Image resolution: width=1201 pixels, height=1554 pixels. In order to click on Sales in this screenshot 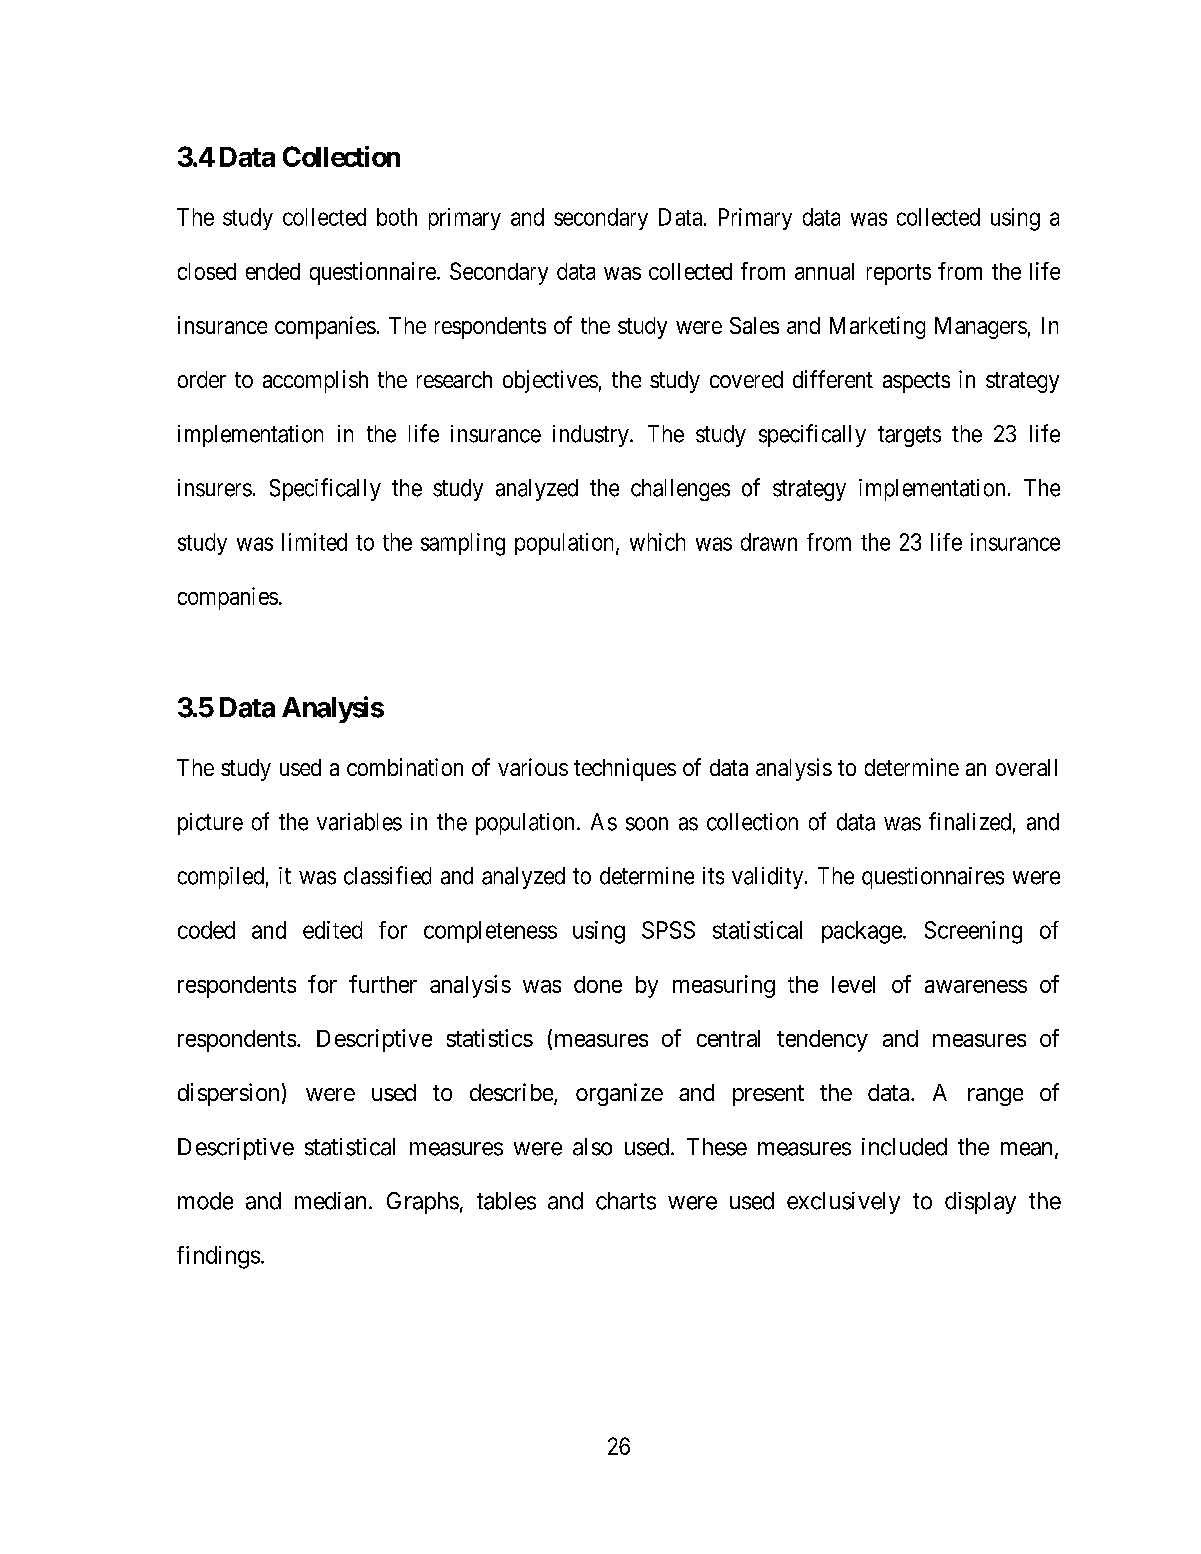, I will do `click(754, 325)`.
